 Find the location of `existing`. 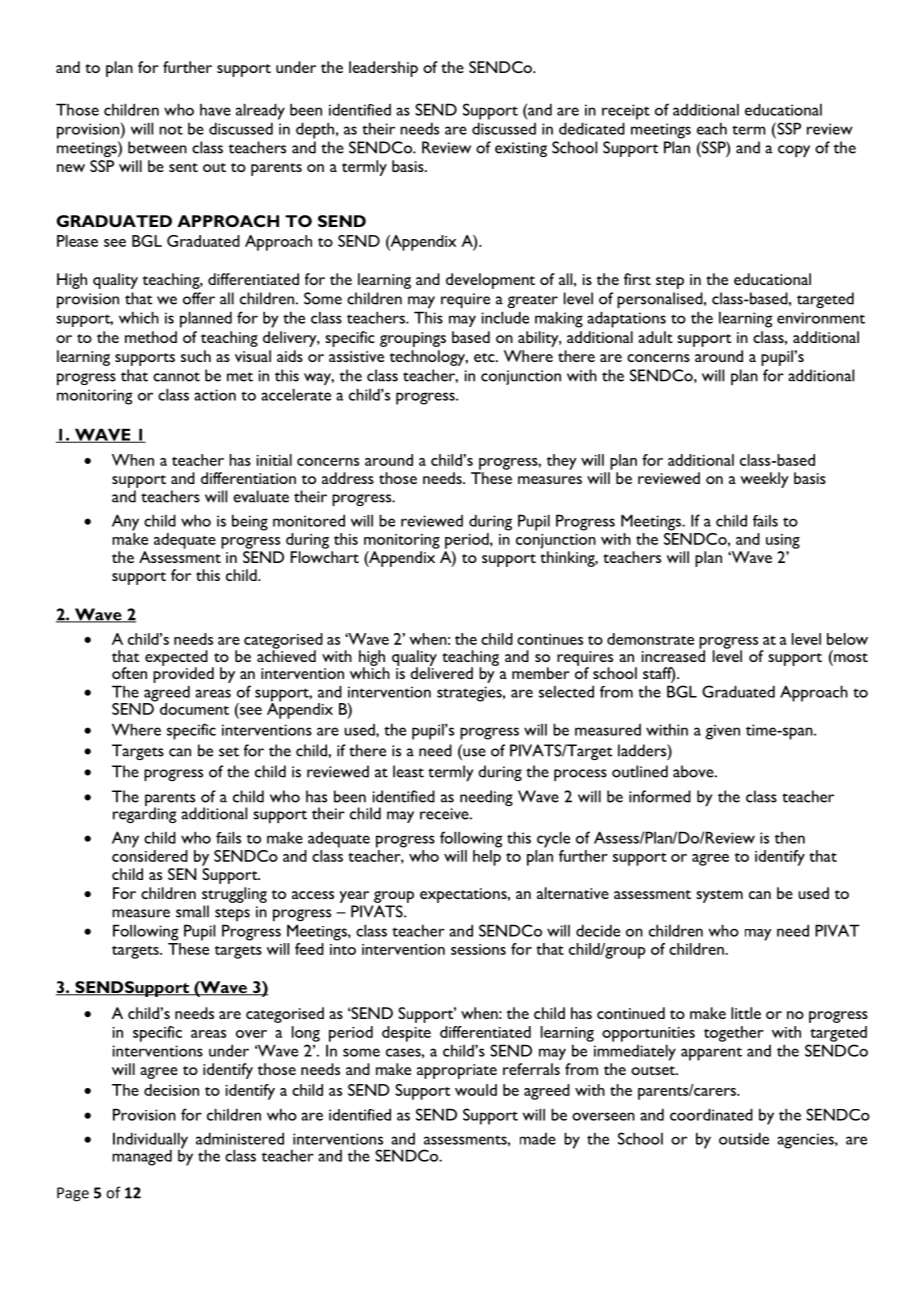

existing is located at coordinates (521, 149).
